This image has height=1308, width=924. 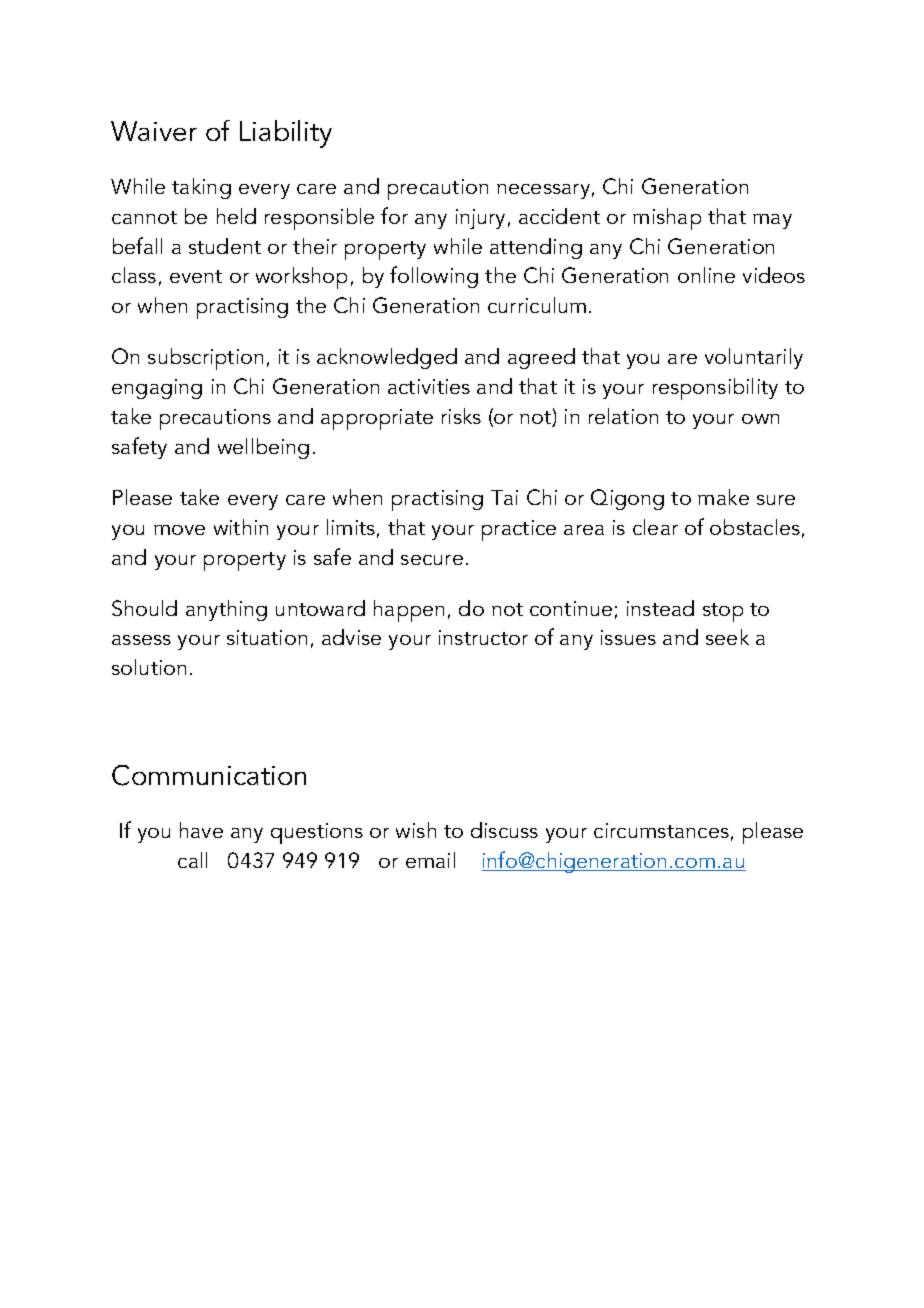 I want to click on anything, so click(x=226, y=610).
